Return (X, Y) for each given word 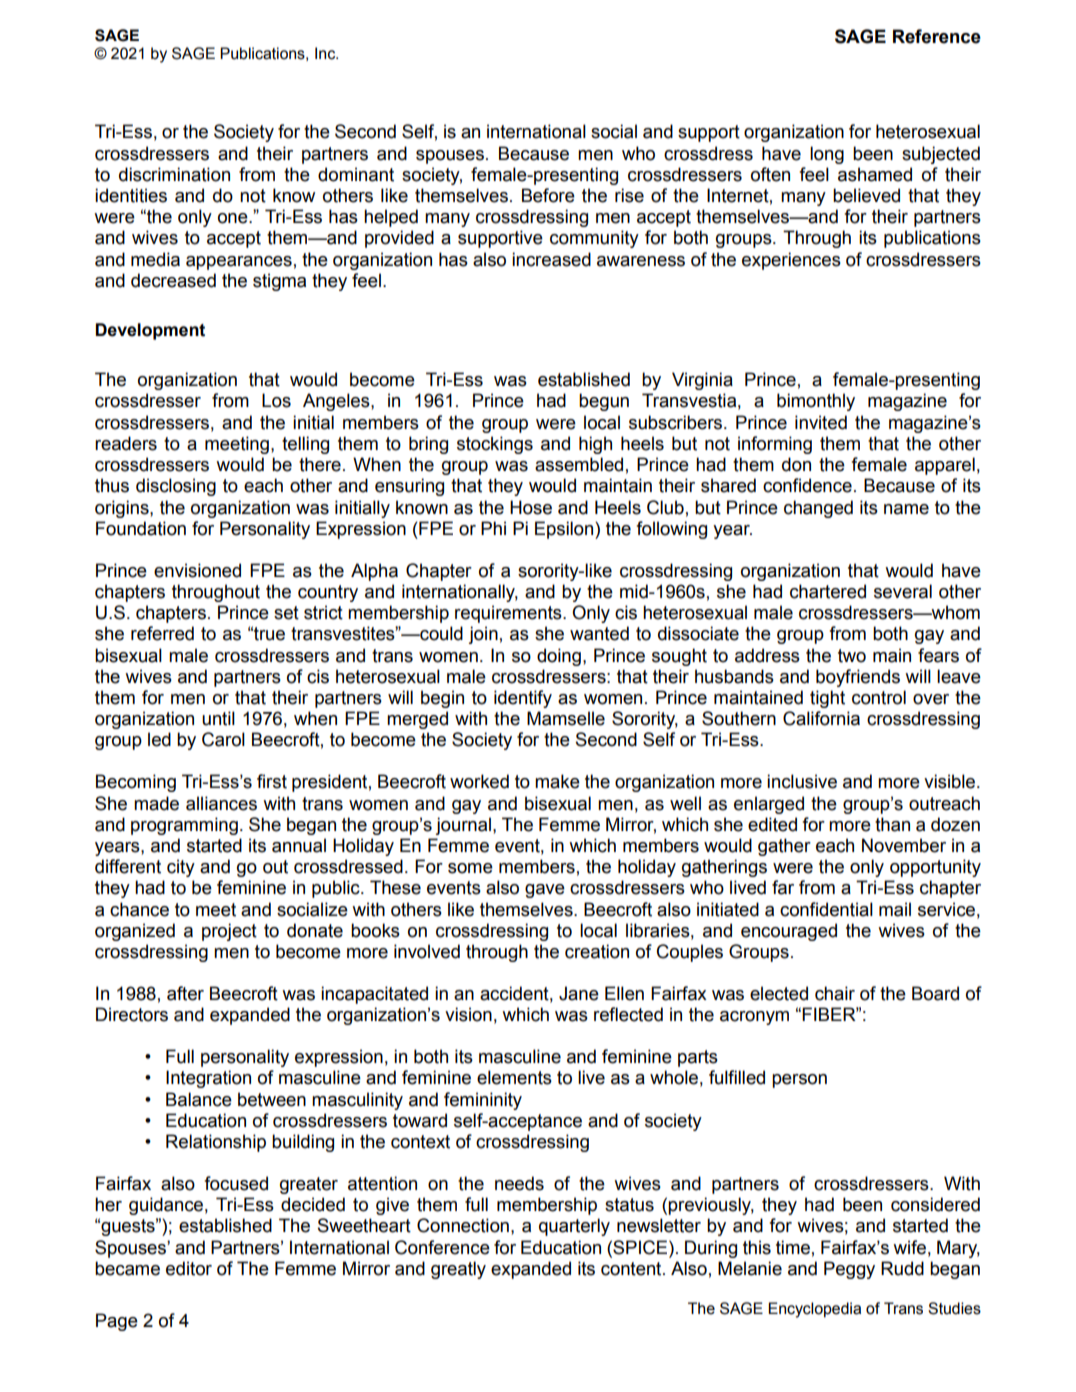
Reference (937, 36)
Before (548, 195)
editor (189, 1268)
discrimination (174, 174)
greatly (458, 1270)
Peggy (849, 1270)
